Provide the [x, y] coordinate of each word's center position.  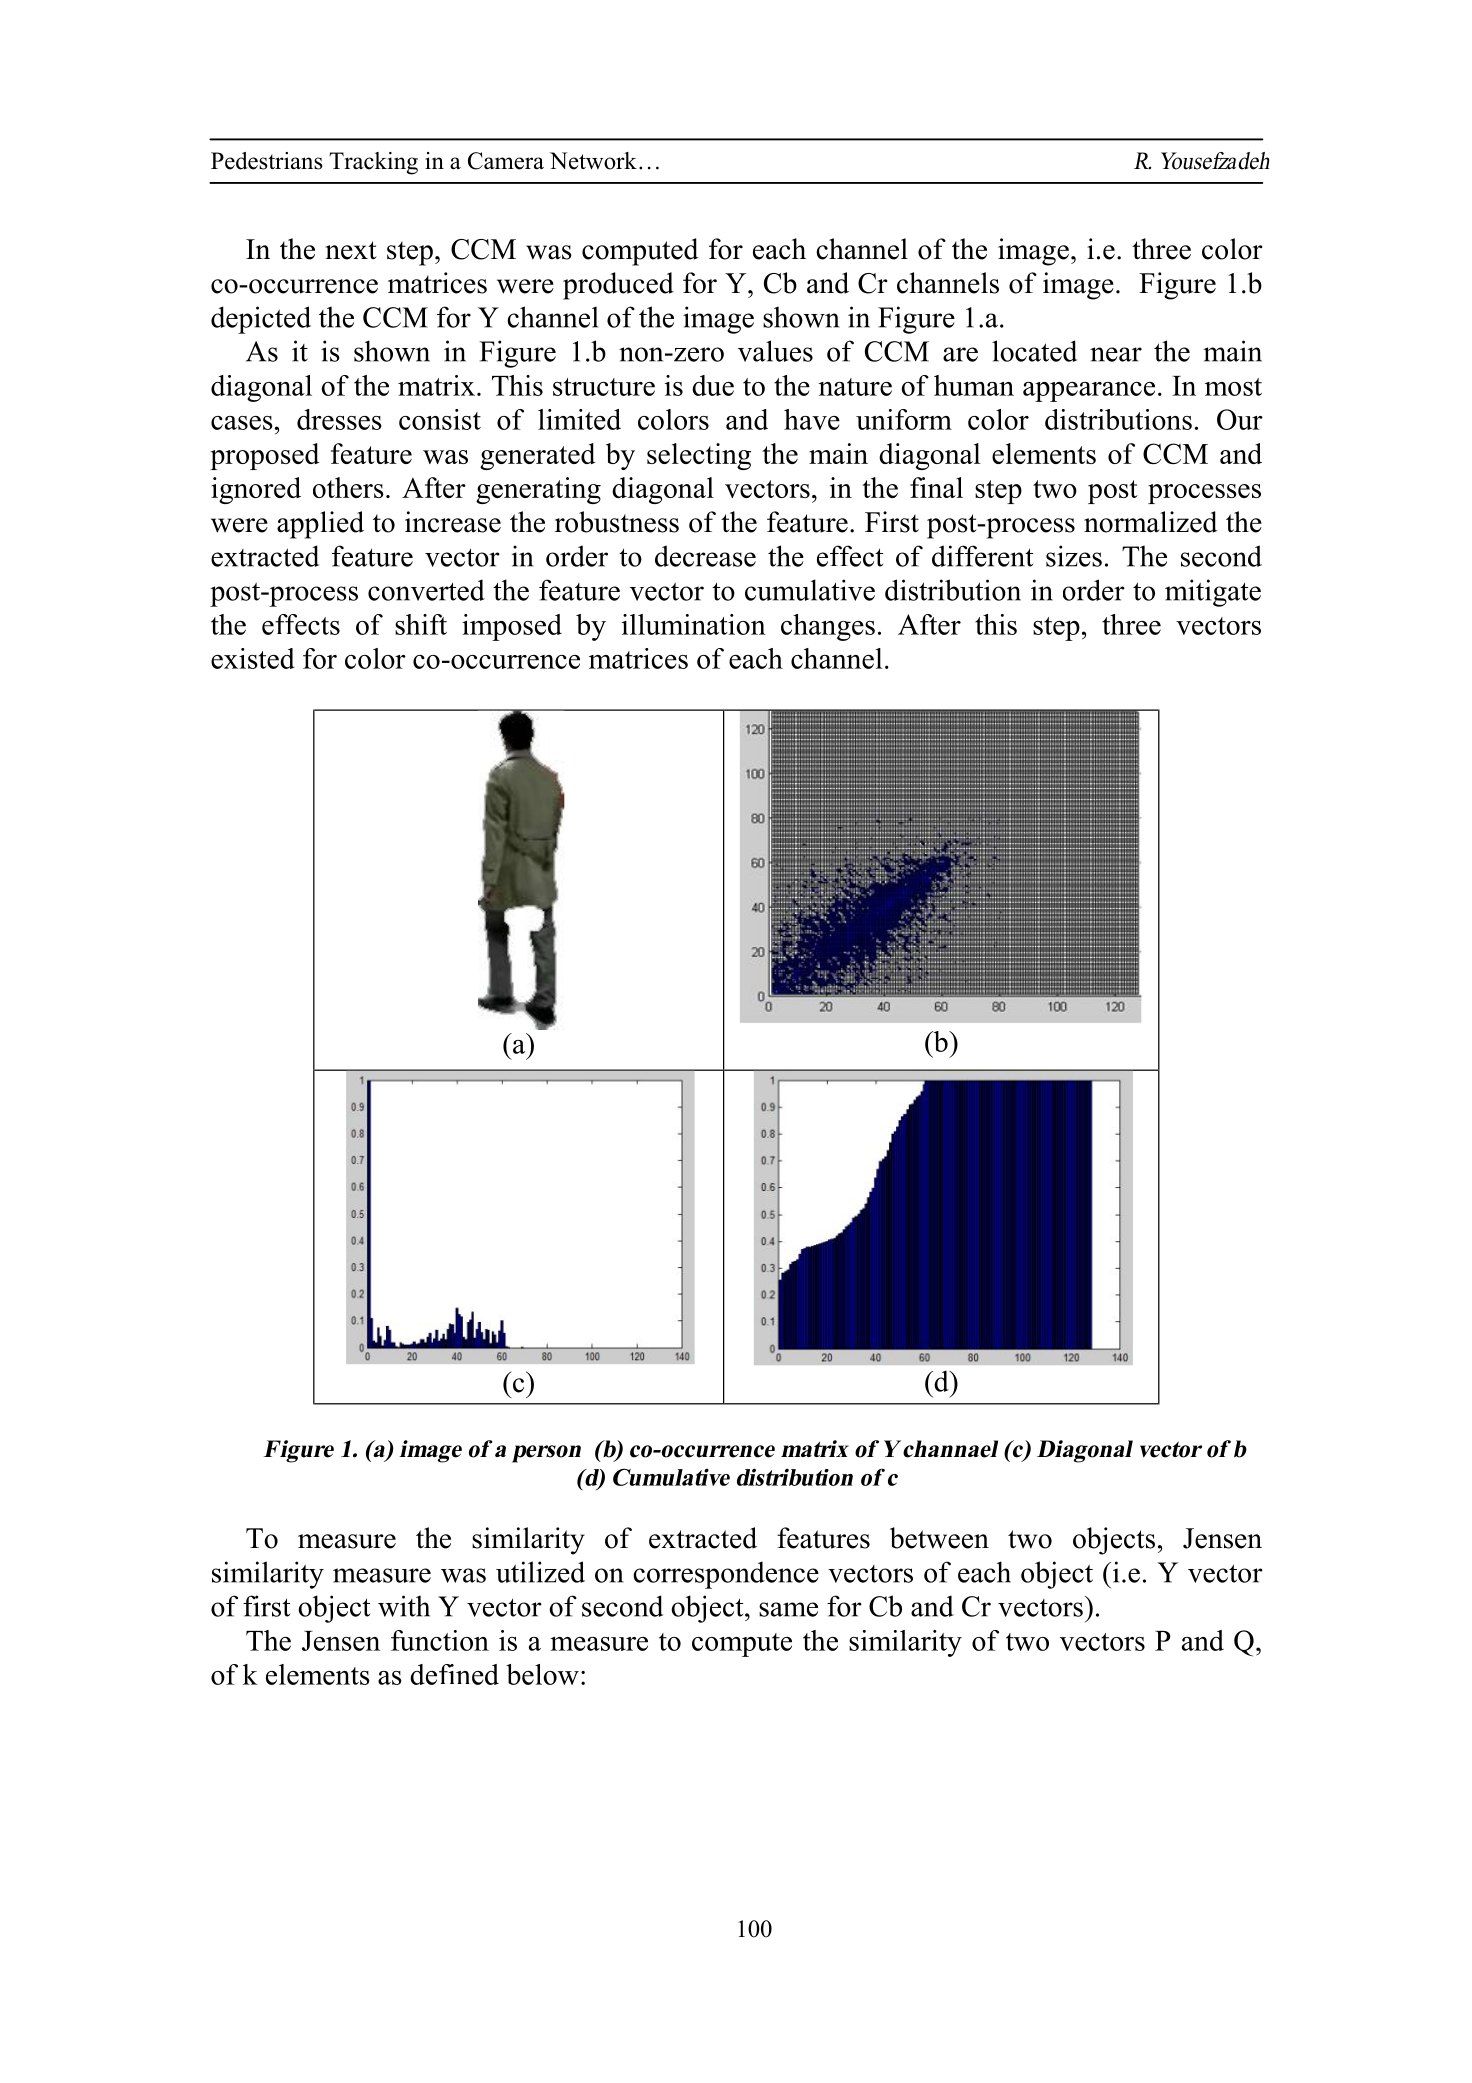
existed [253, 658]
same [788, 1609]
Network [593, 161]
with [404, 1606]
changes [828, 627]
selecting [699, 456]
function [440, 1640]
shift [421, 624]
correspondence [726, 1575]
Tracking [373, 163]
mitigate [1213, 593]
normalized [1151, 522]
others [348, 487]
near [1116, 354]
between [939, 1538]
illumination [694, 624]
